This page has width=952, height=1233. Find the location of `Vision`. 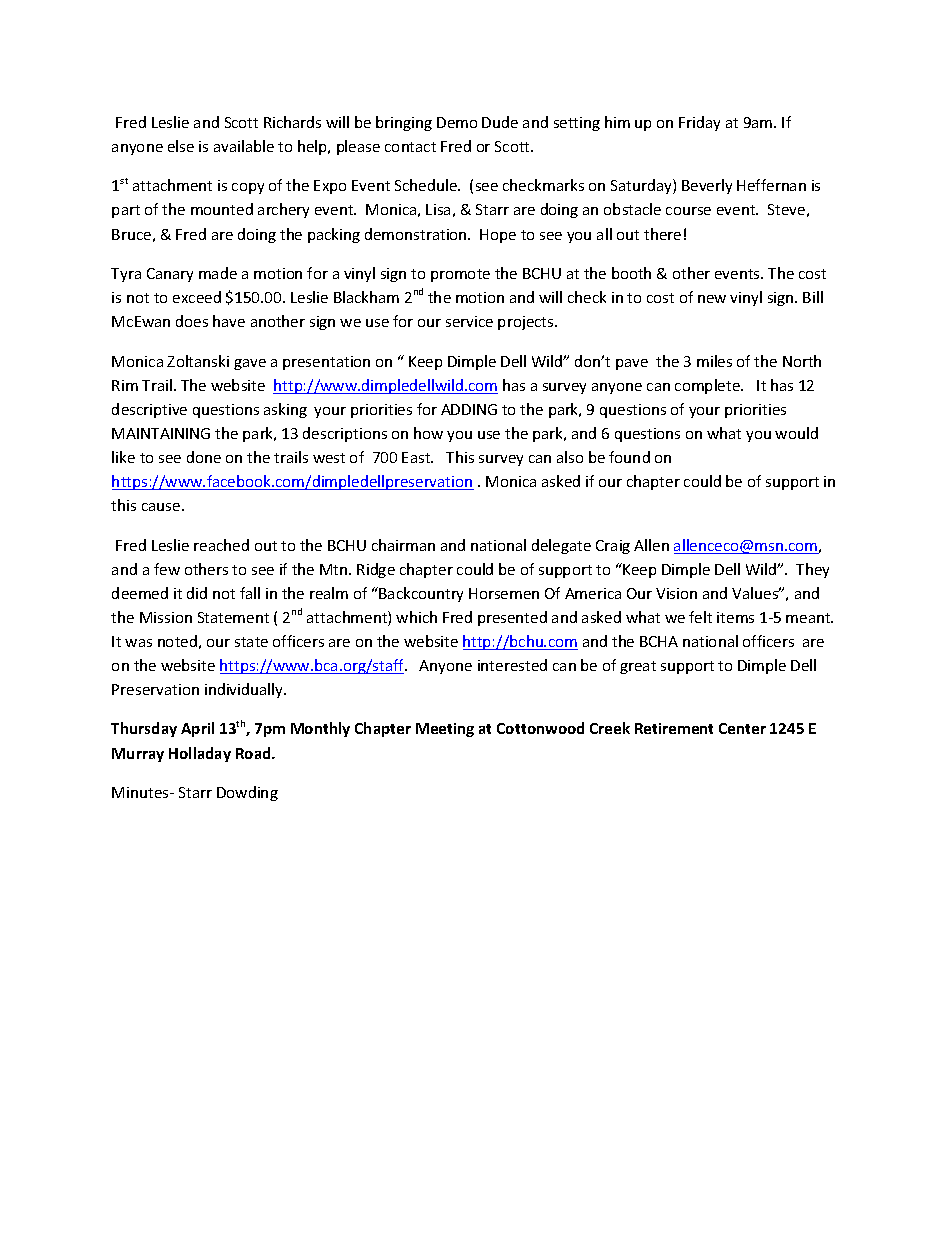

Vision is located at coordinates (676, 593).
